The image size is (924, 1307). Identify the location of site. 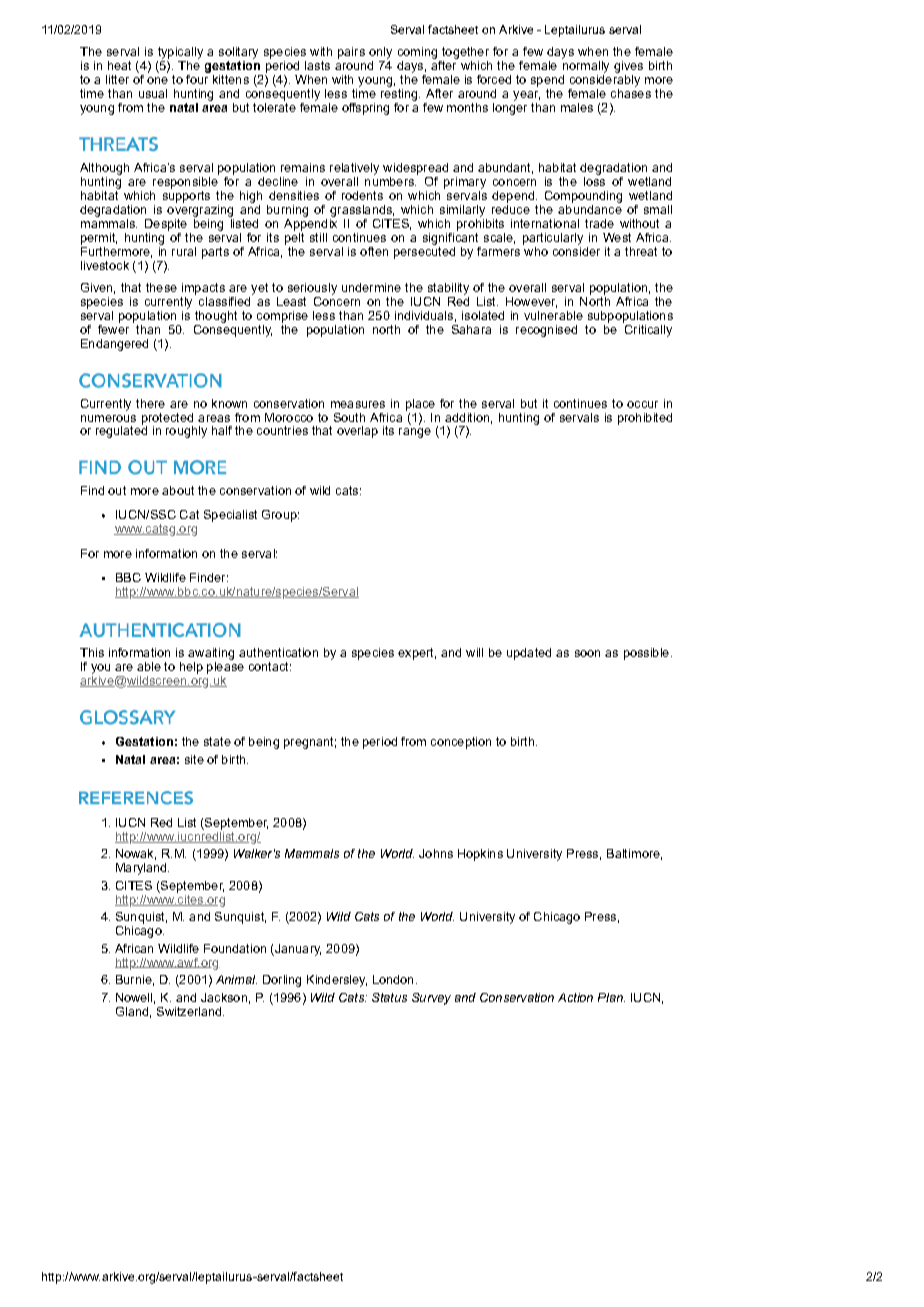
(194, 759).
